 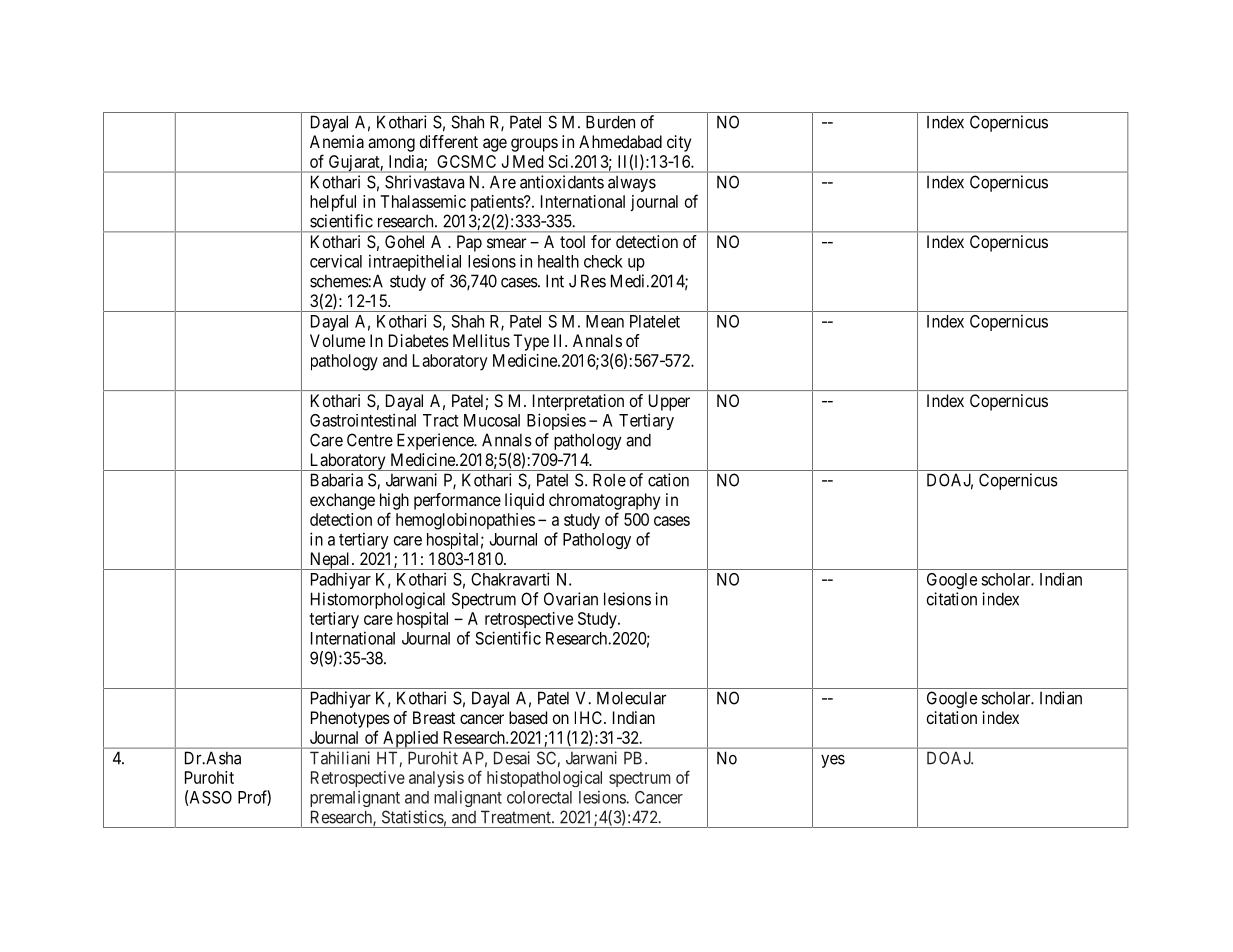 What do you see at coordinates (833, 761) in the screenshot?
I see `yes` at bounding box center [833, 761].
